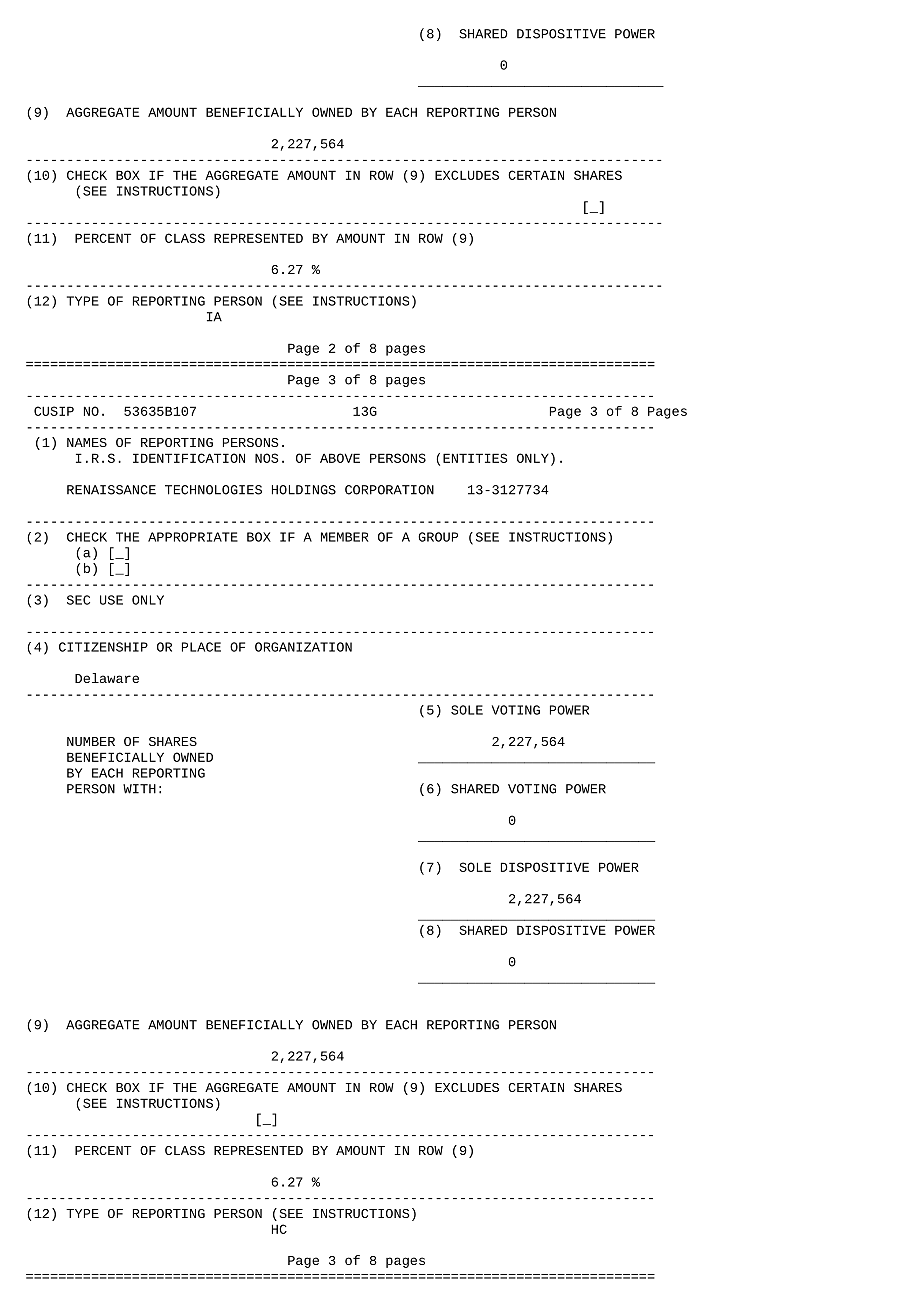 This screenshot has width=924, height=1308. What do you see at coordinates (78, 600) in the screenshot?
I see `SEC` at bounding box center [78, 600].
